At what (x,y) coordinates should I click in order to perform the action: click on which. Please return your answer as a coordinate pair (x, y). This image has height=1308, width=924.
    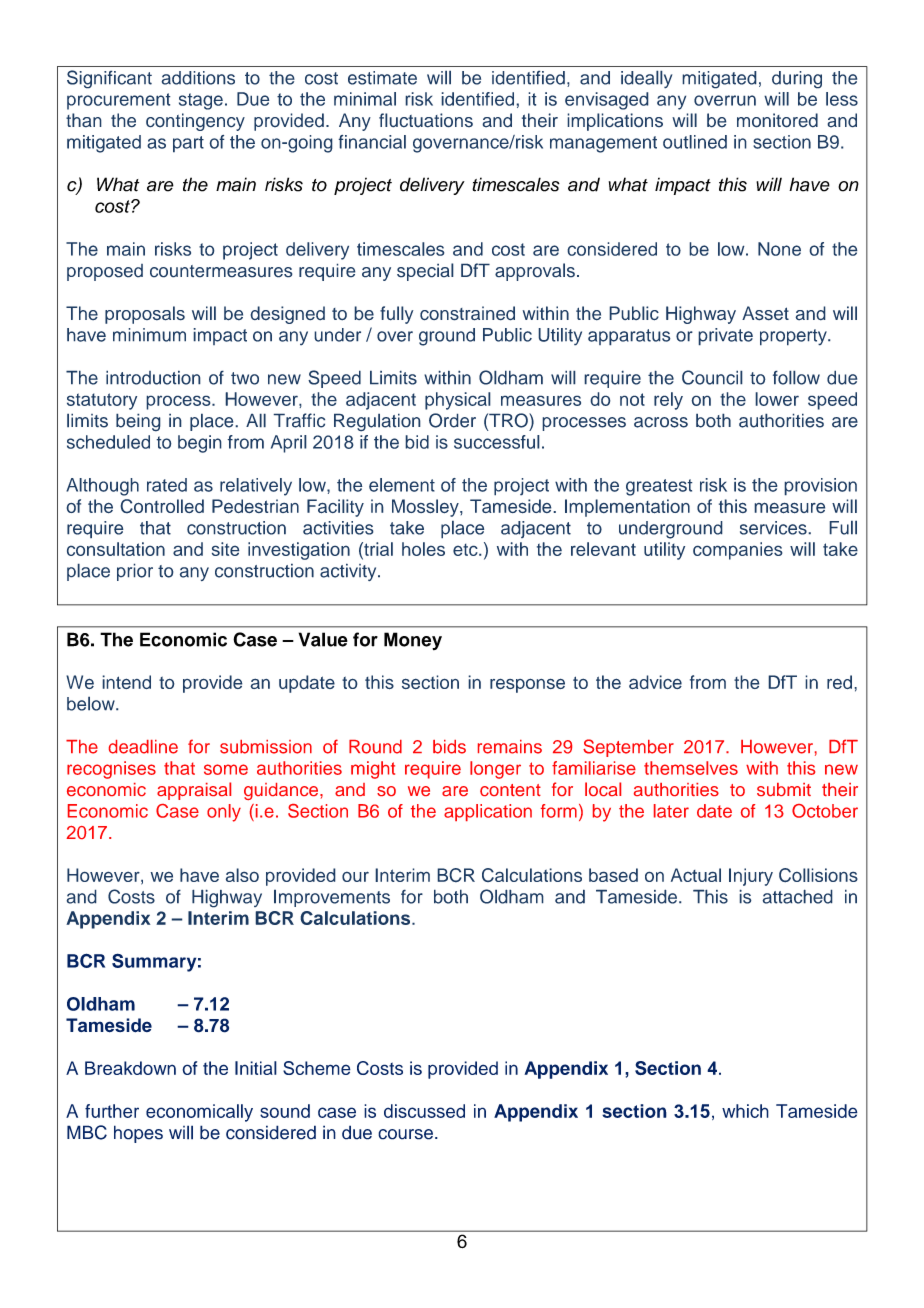
    Looking at the image, I should click on (745, 1111).
